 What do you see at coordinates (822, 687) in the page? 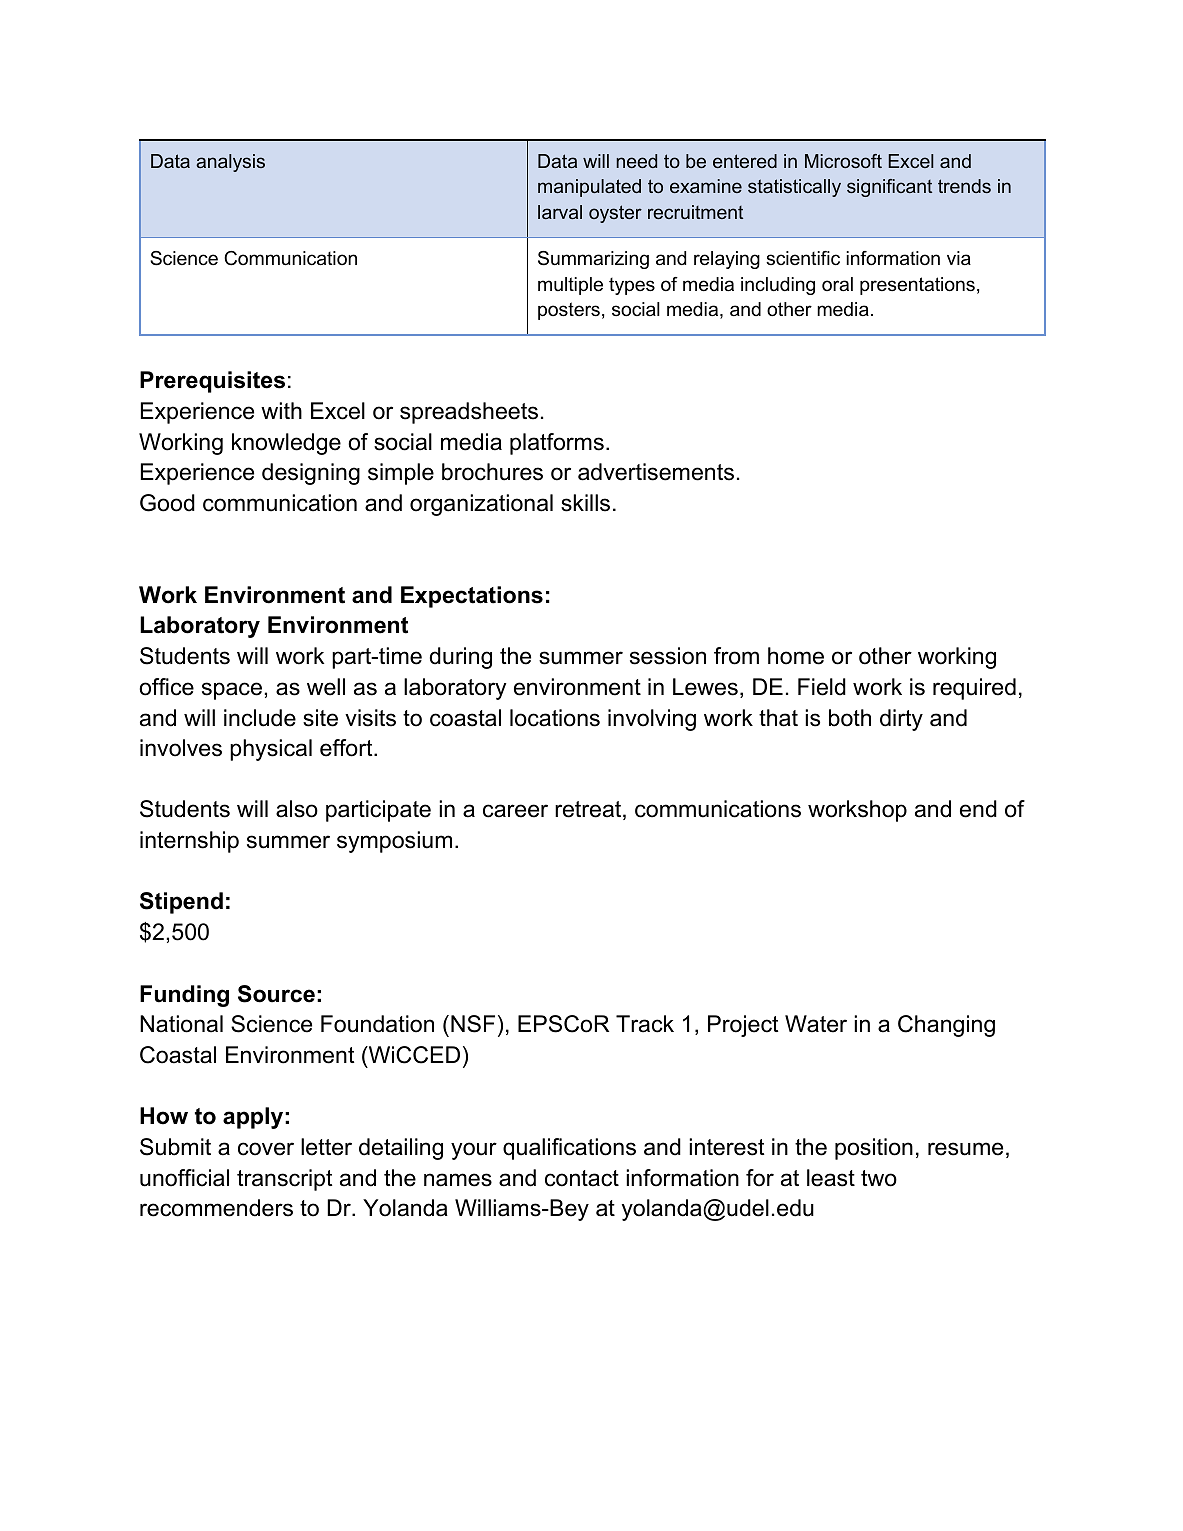
I see `Field` at bounding box center [822, 687].
